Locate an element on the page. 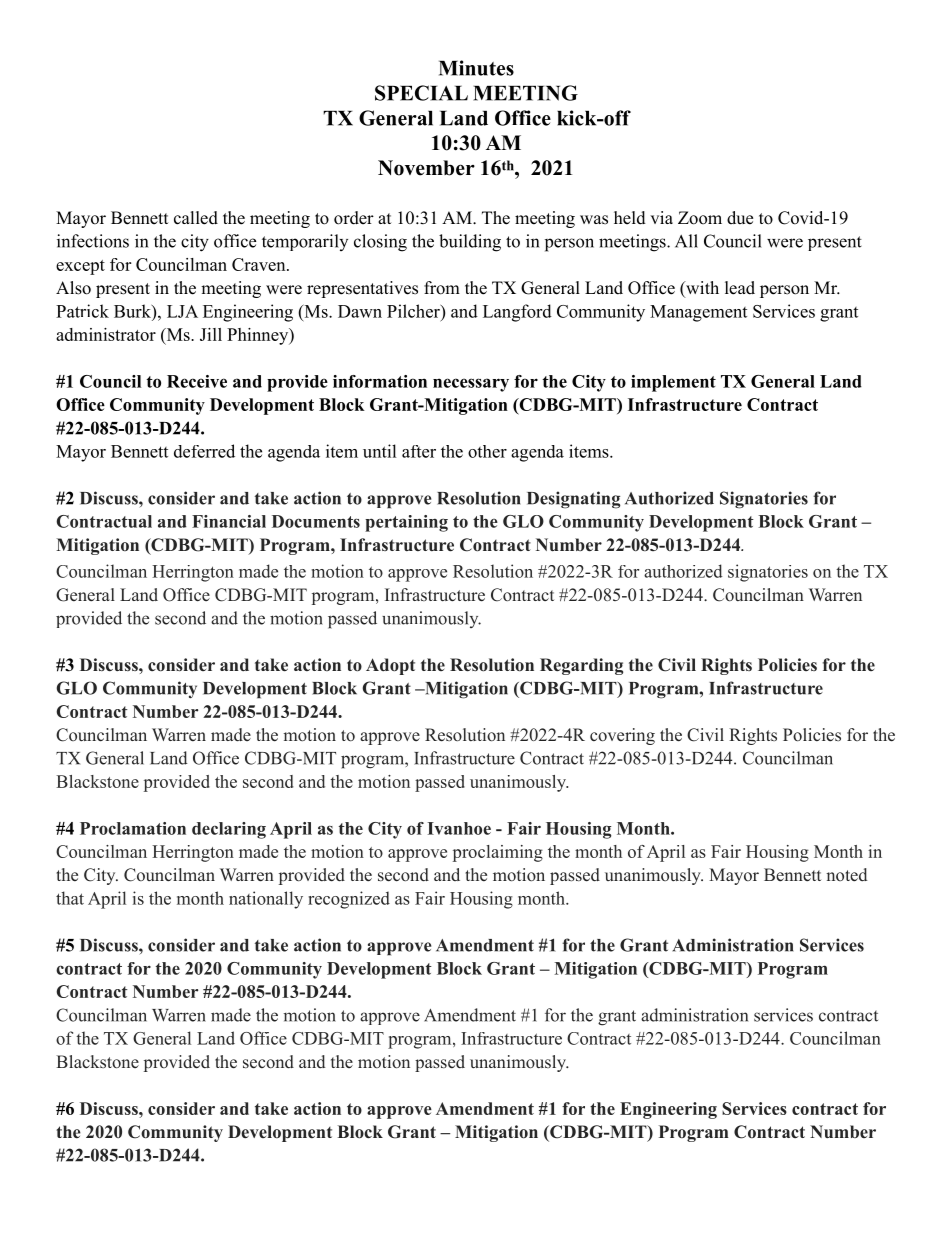 The image size is (952, 1233). due is located at coordinates (740, 218).
